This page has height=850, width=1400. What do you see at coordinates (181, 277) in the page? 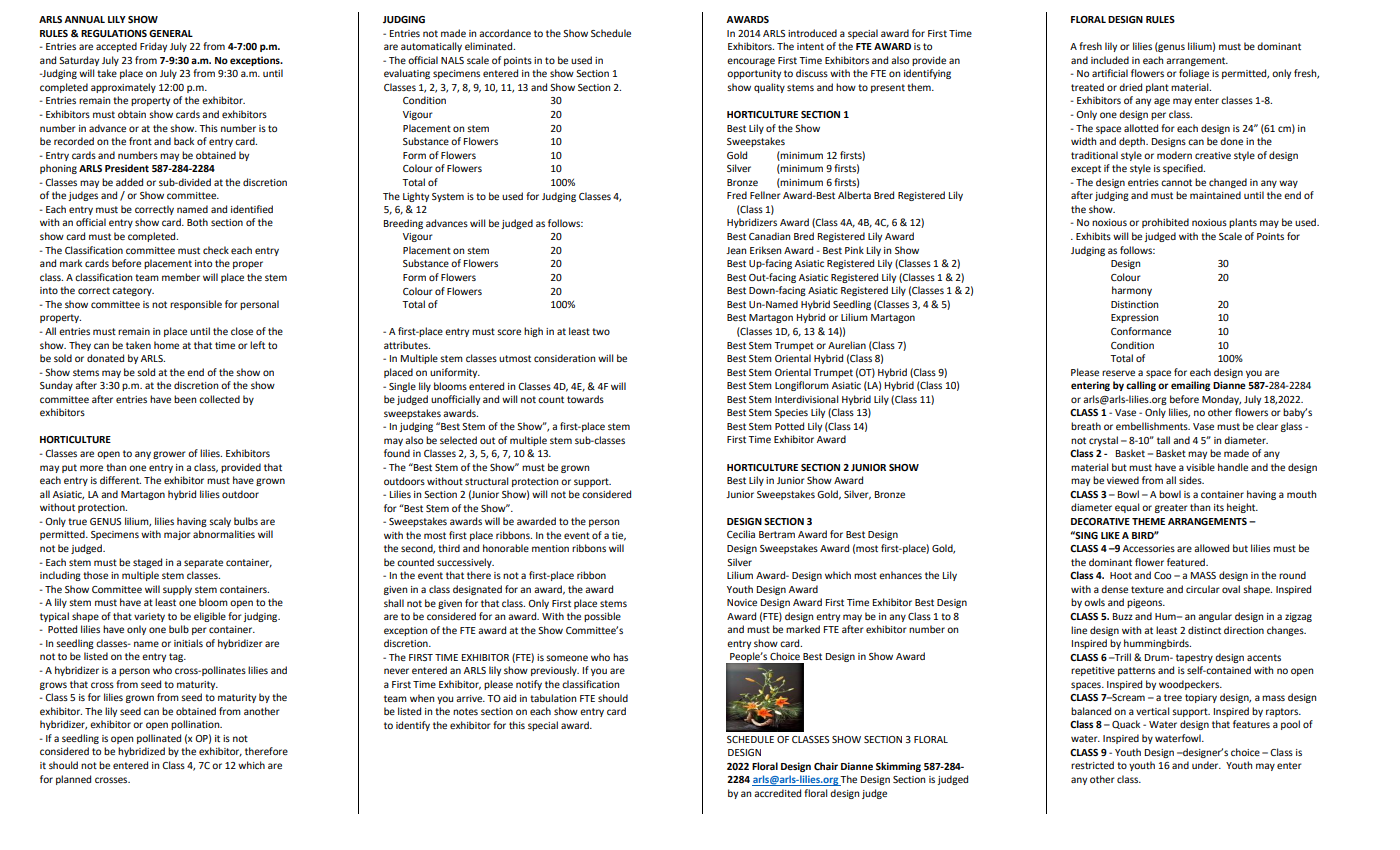
I see `member` at bounding box center [181, 277].
